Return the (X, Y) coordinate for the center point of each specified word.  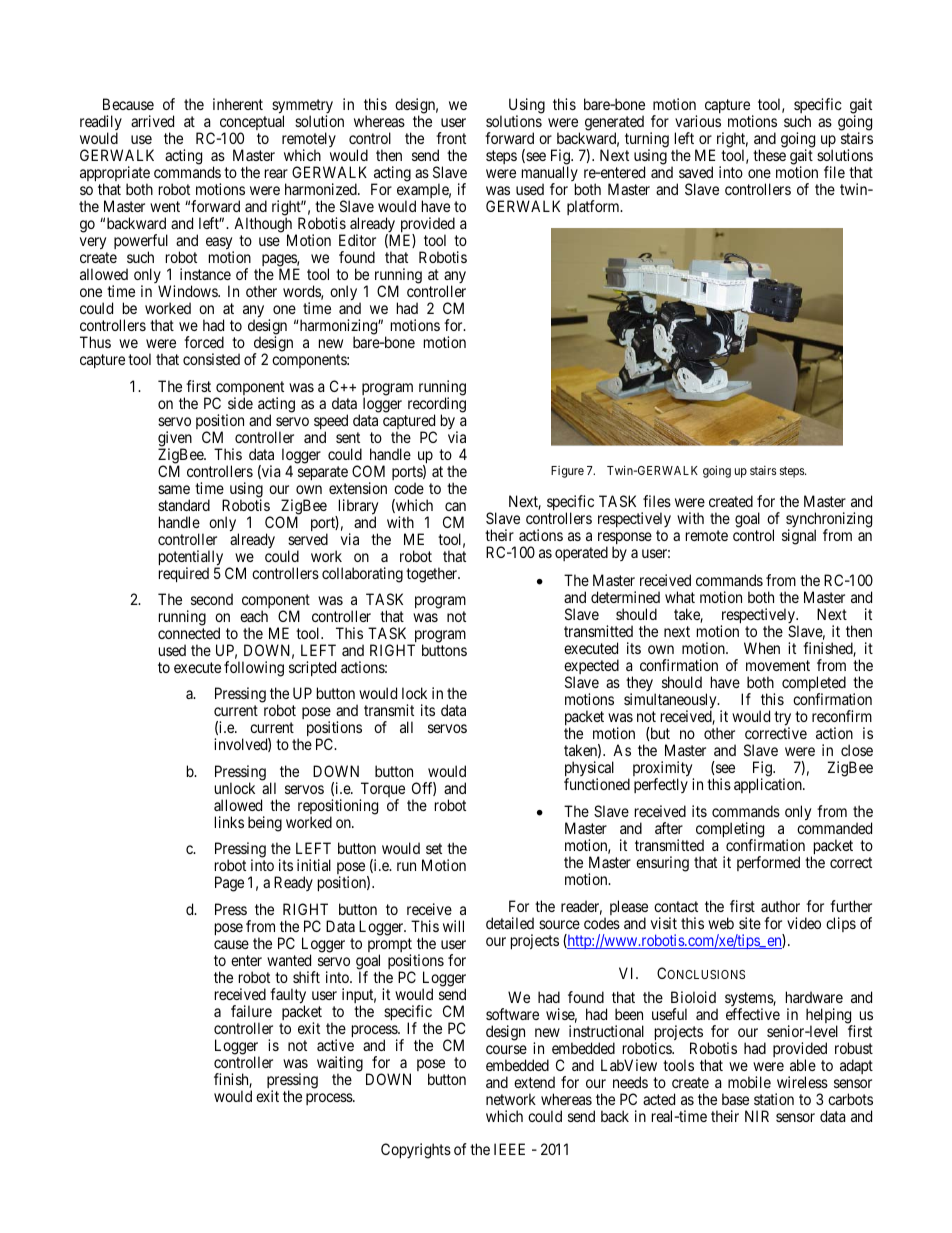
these (769, 155)
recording (437, 406)
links (229, 822)
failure (251, 1011)
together (433, 575)
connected (189, 633)
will (453, 926)
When (762, 648)
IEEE (509, 1149)
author (780, 906)
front (451, 138)
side (240, 403)
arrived (152, 121)
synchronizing (829, 521)
